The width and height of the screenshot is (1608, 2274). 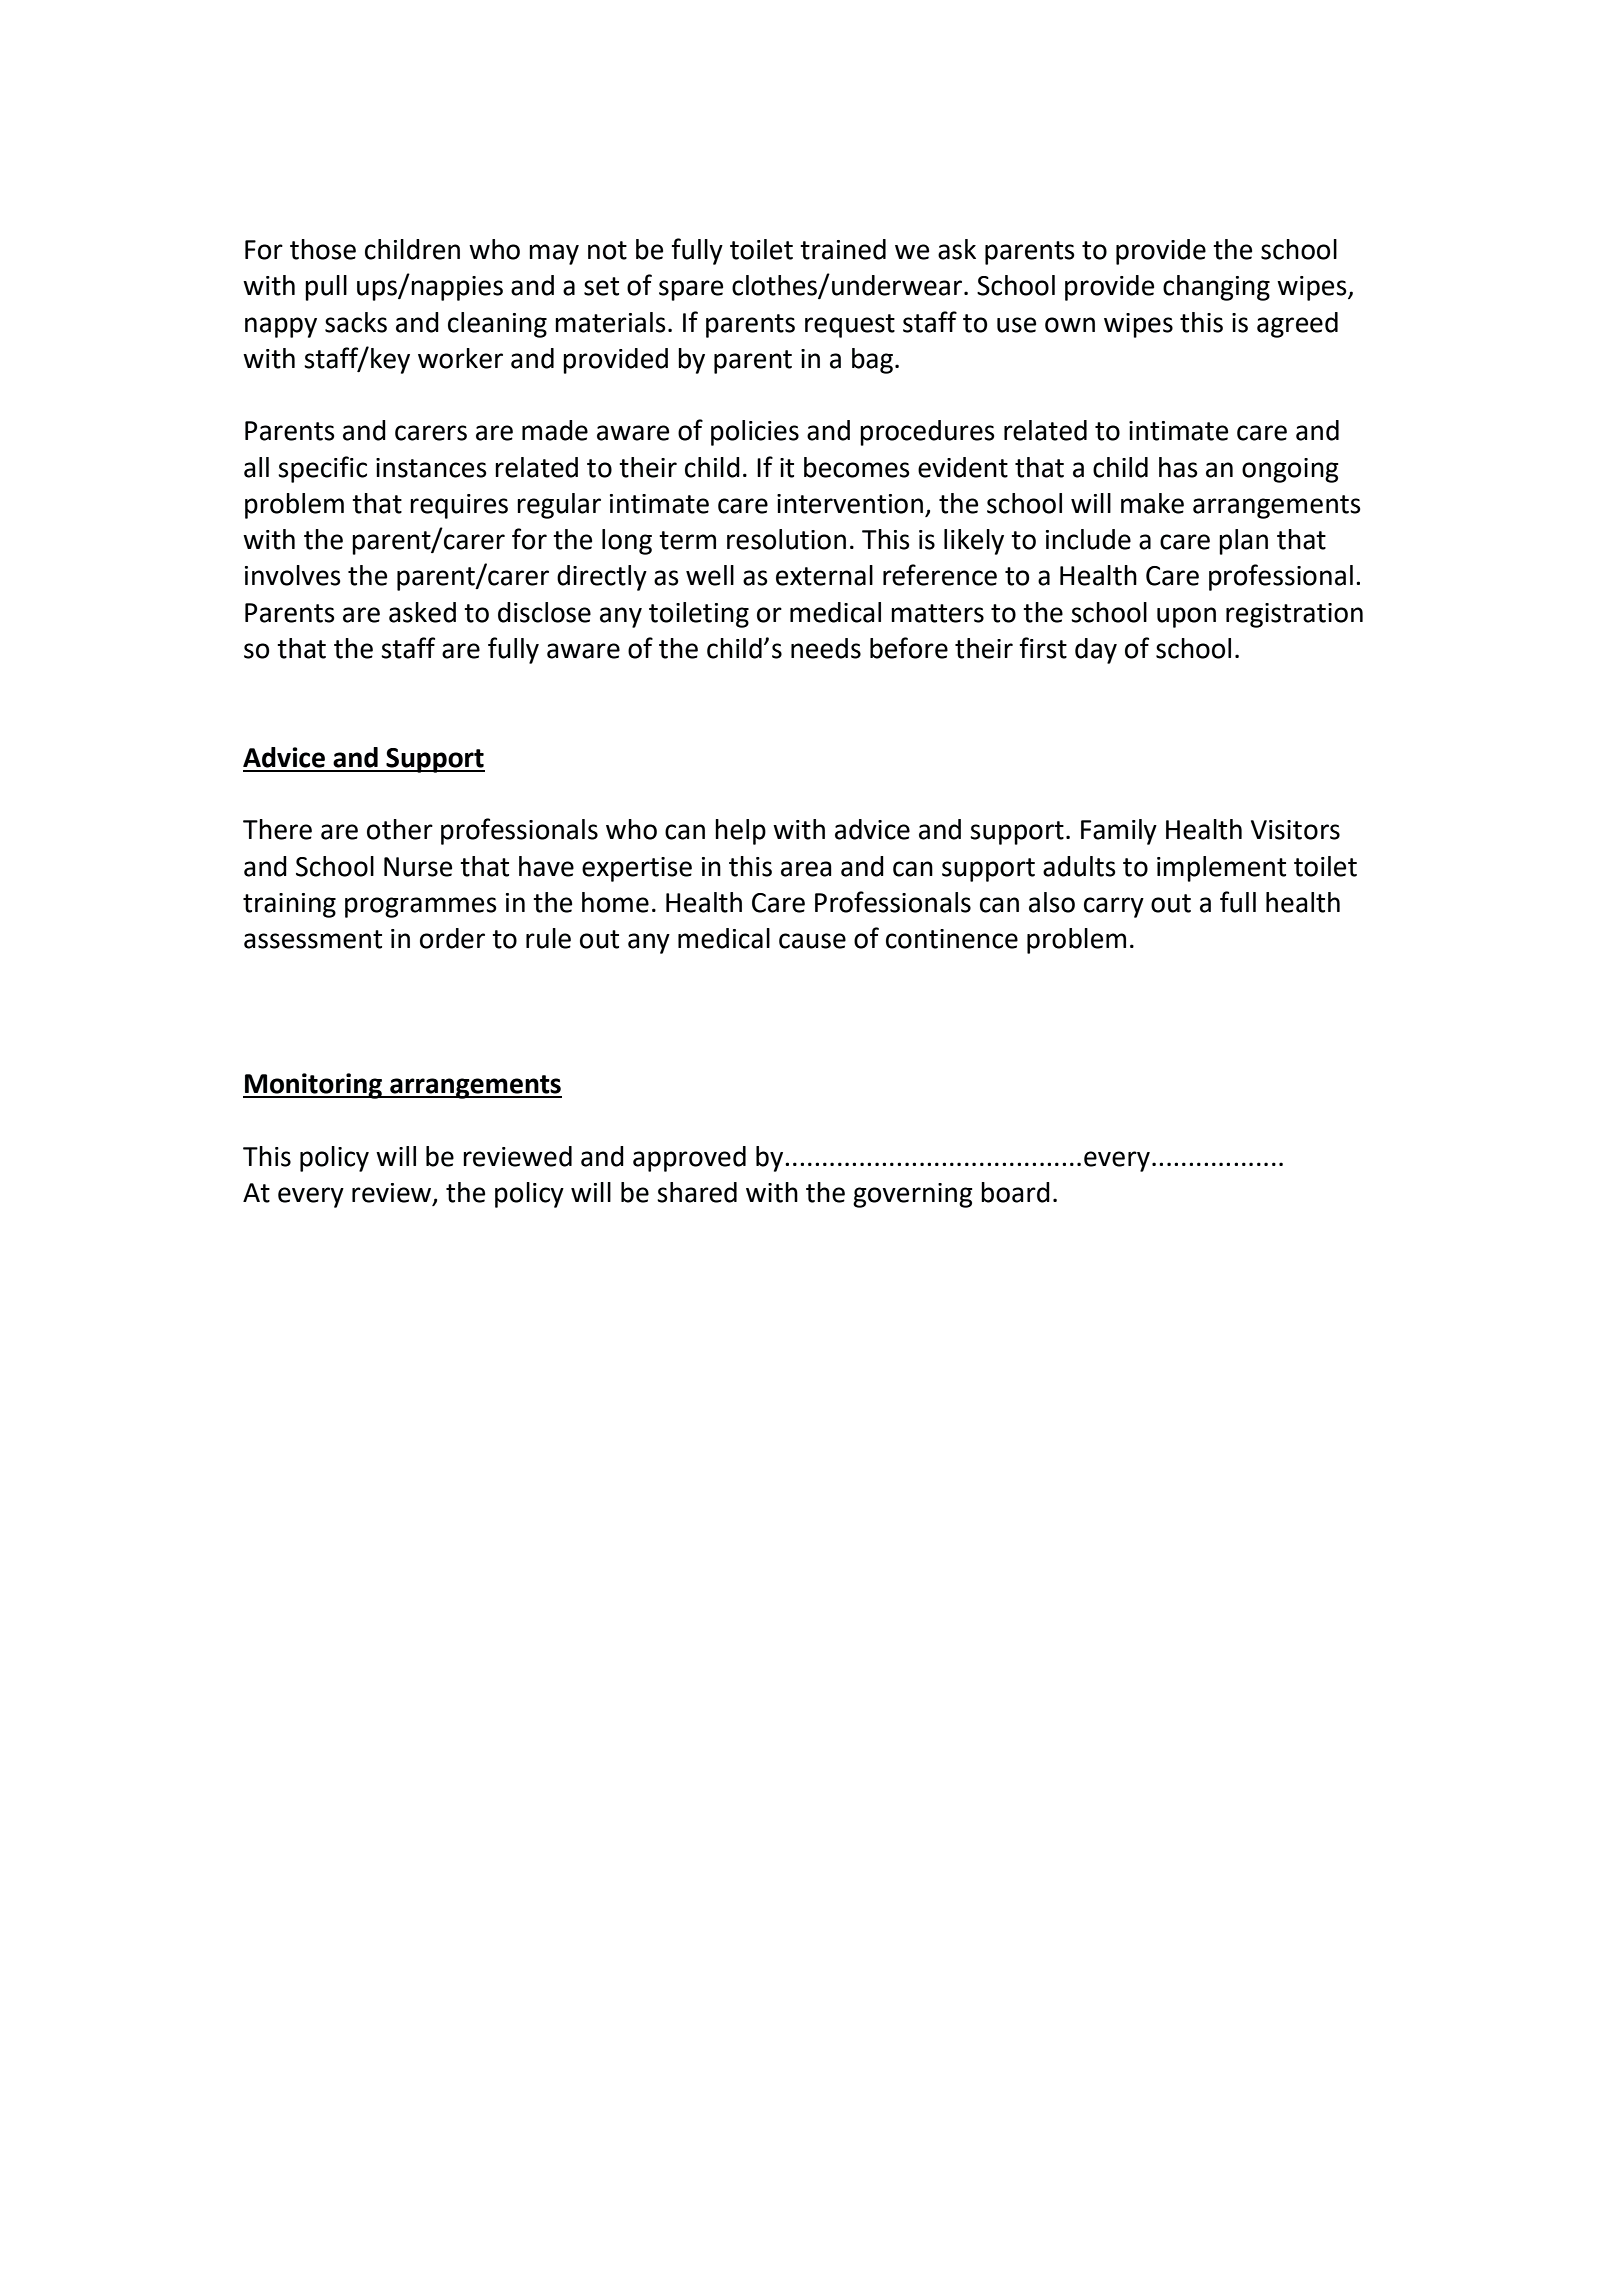 I want to click on intervention, so click(x=850, y=504).
